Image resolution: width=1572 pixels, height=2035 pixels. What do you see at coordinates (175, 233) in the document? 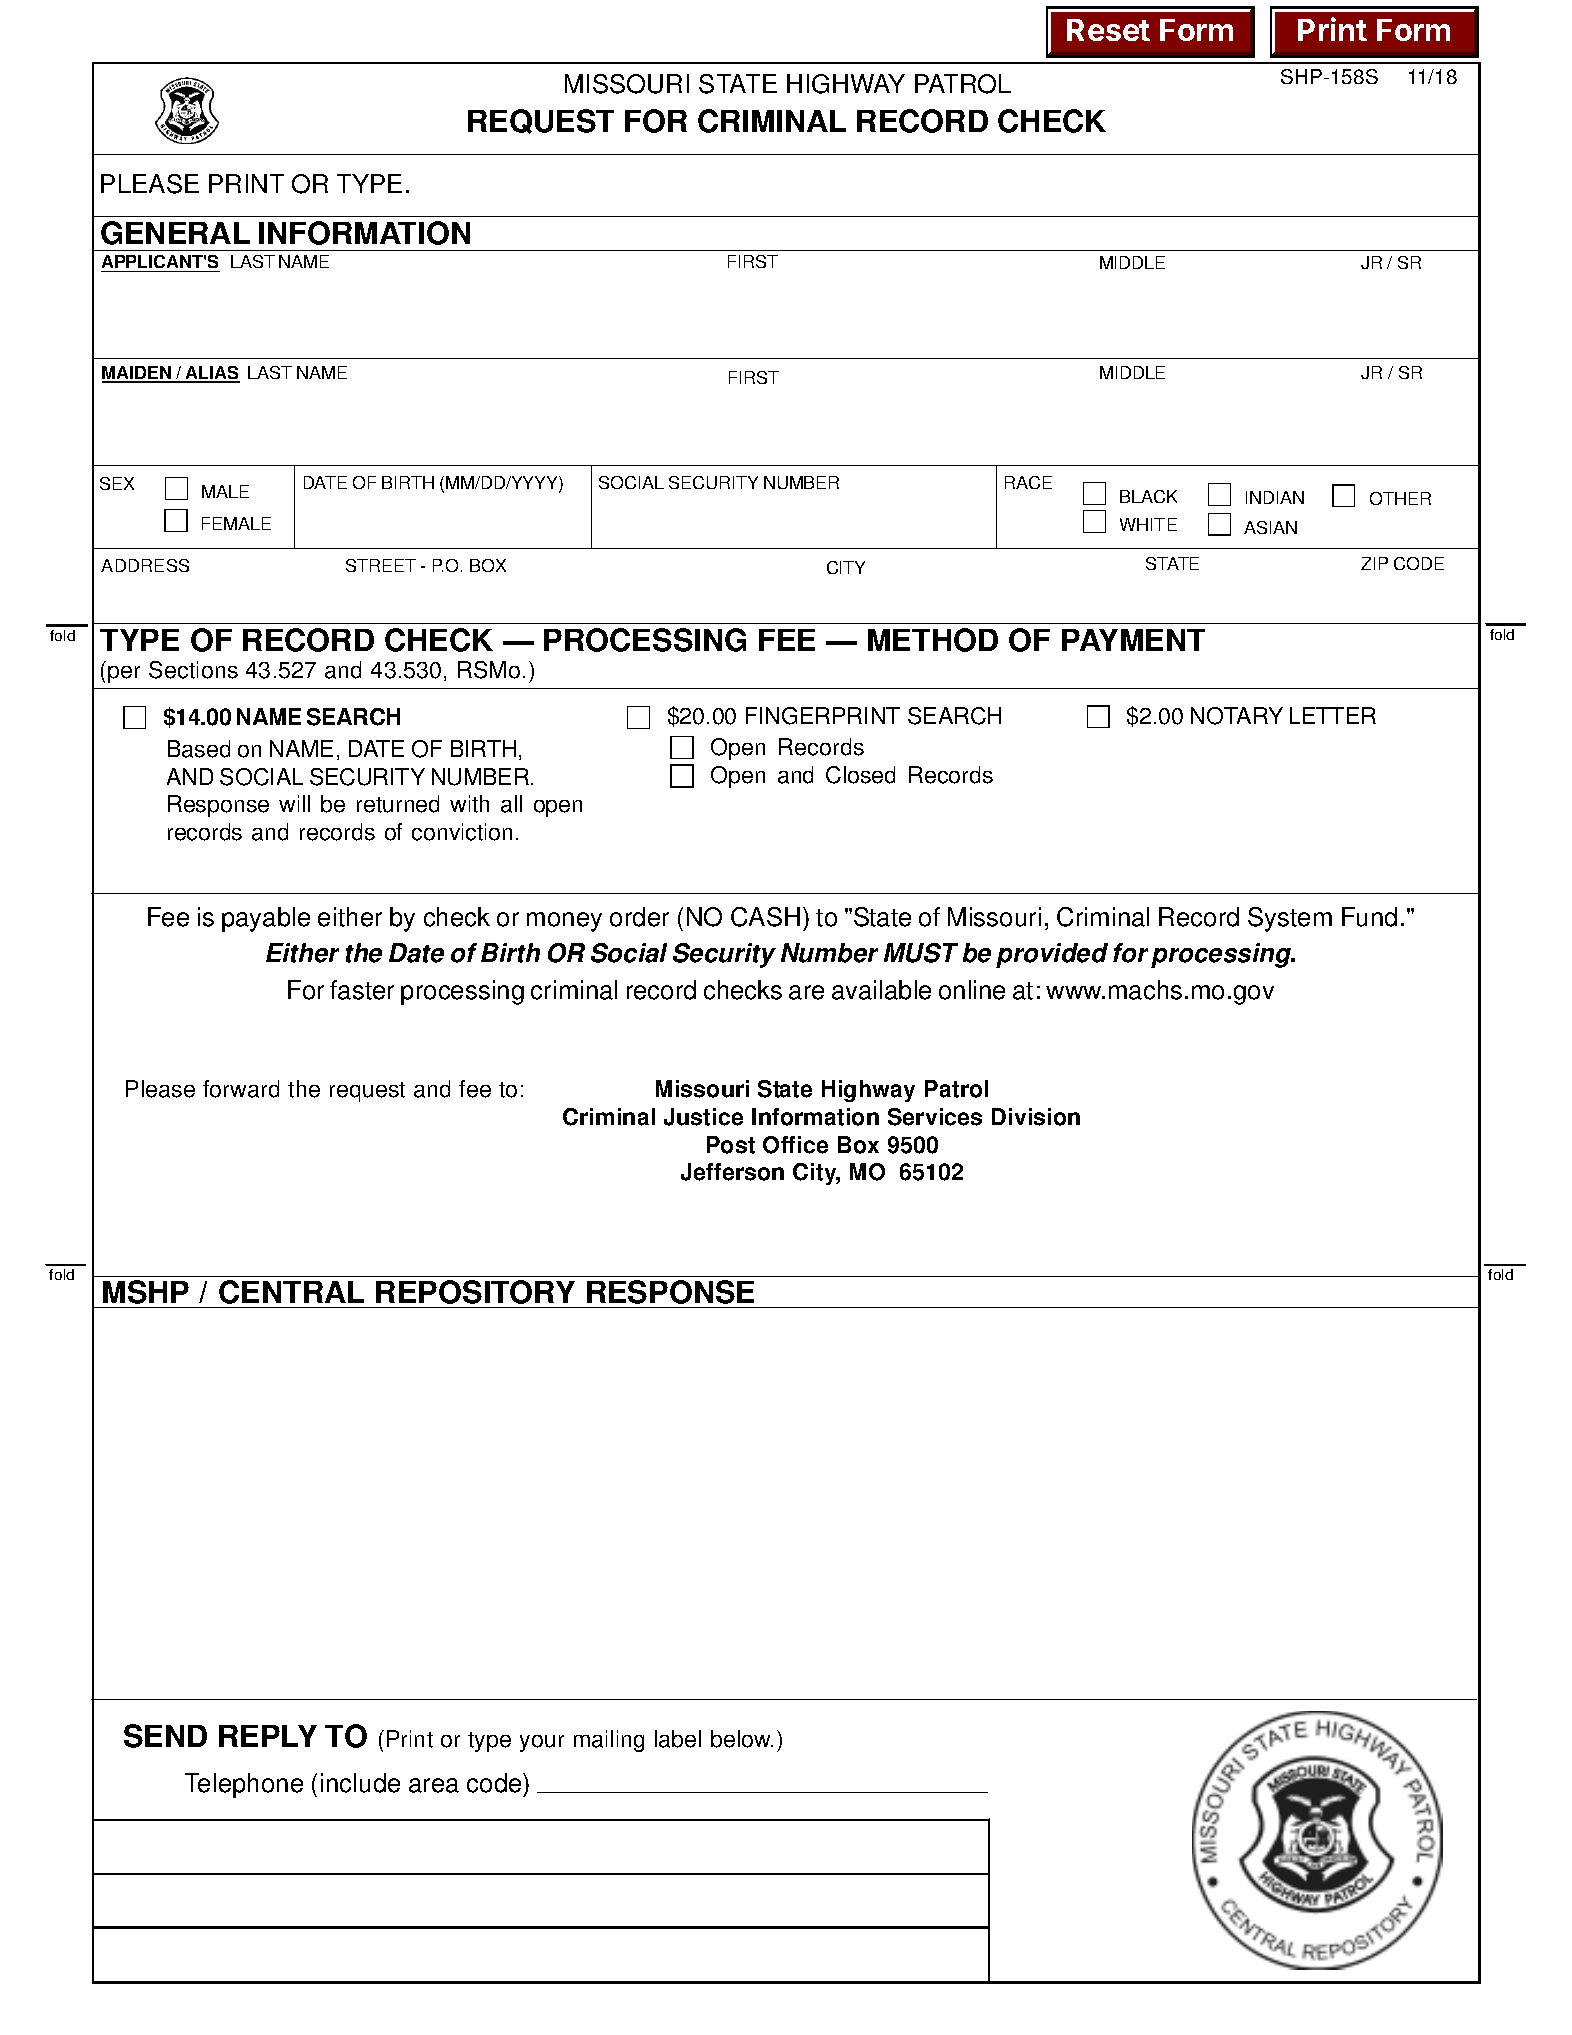
I see `GENERAL` at bounding box center [175, 233].
